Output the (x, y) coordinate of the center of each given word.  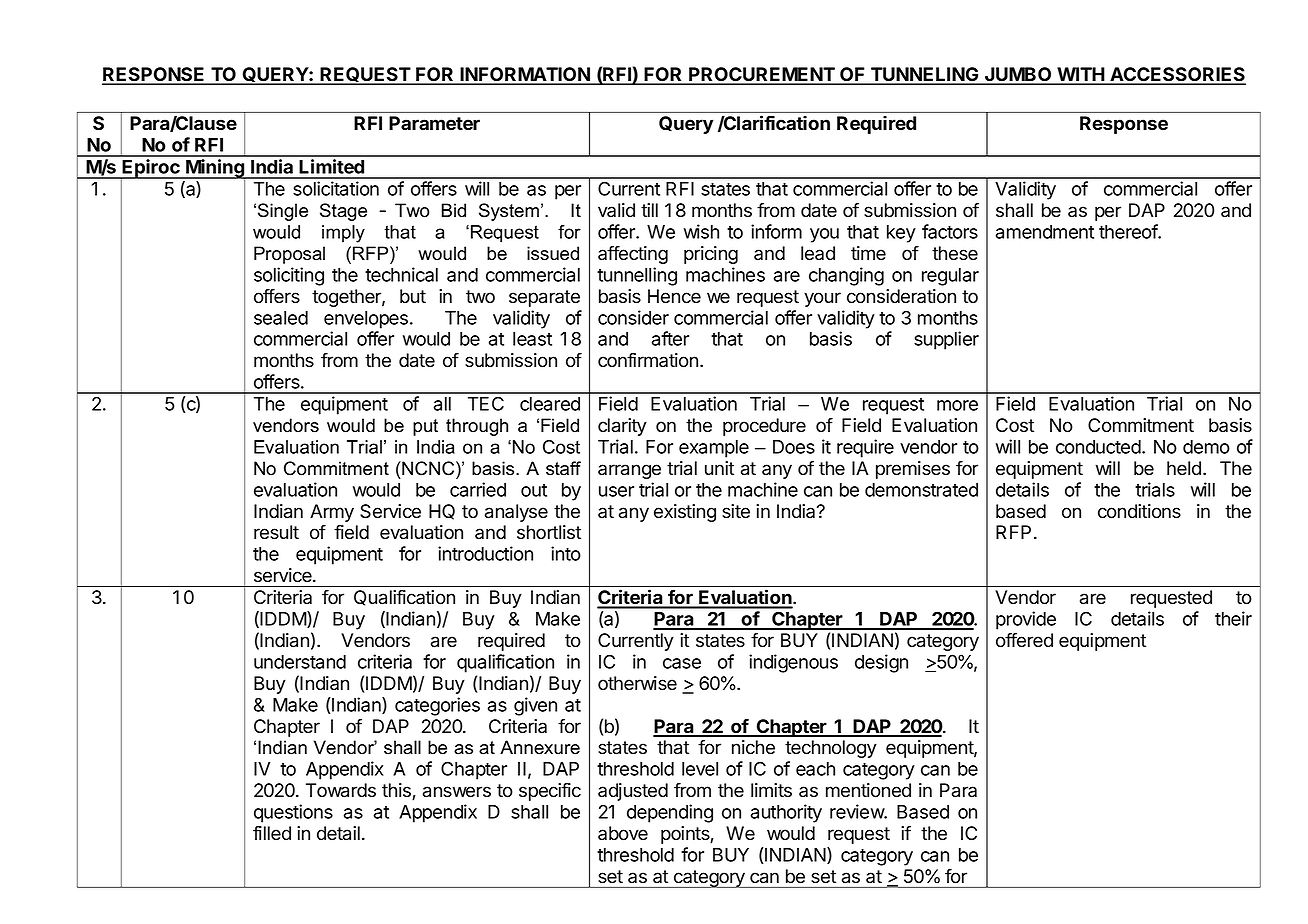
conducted (1098, 447)
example (714, 449)
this (397, 791)
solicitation (336, 188)
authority (786, 813)
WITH (1080, 75)
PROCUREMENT (762, 75)
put (425, 427)
